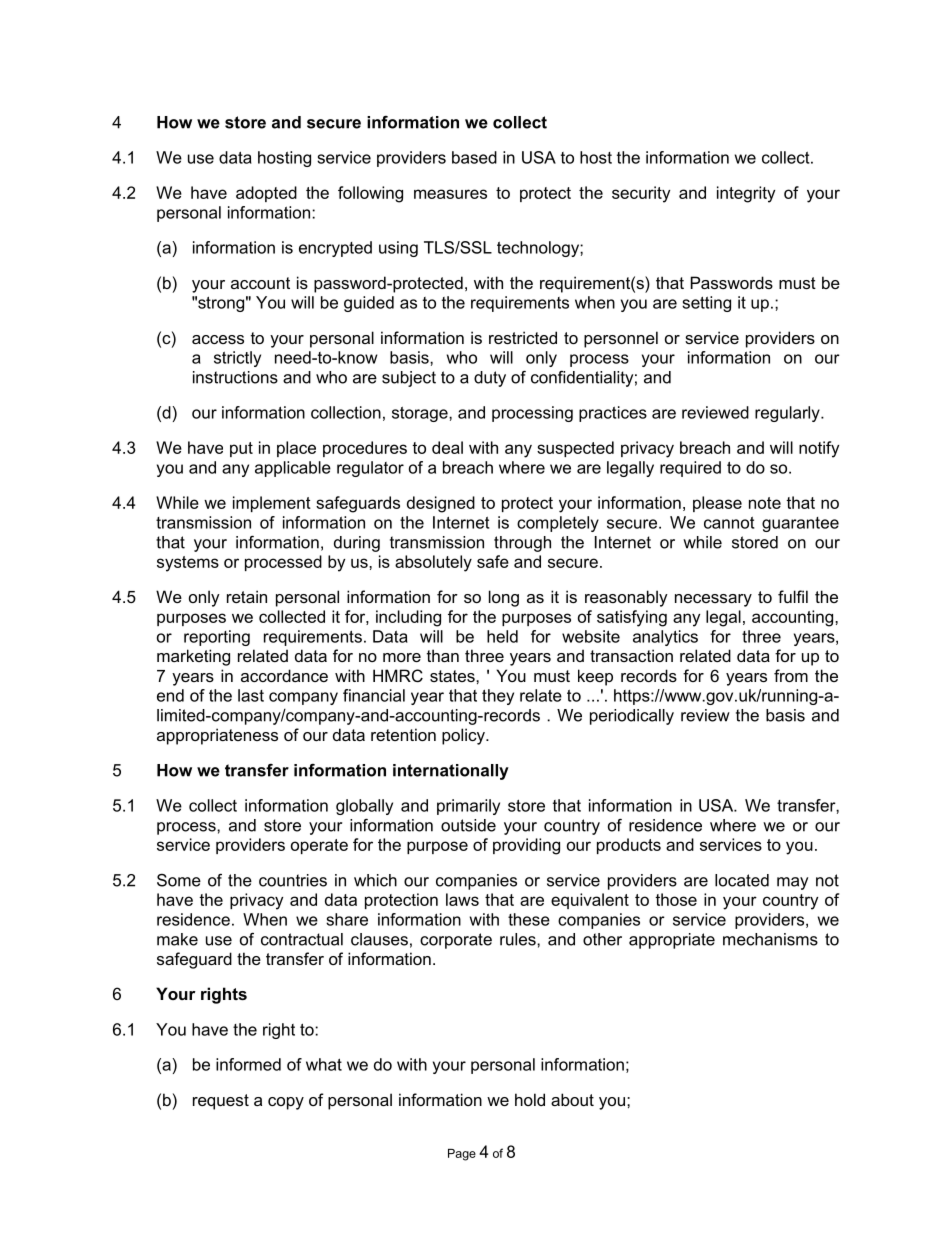 This screenshot has height=1233, width=952. What do you see at coordinates (746, 194) in the screenshot?
I see `integrity` at bounding box center [746, 194].
